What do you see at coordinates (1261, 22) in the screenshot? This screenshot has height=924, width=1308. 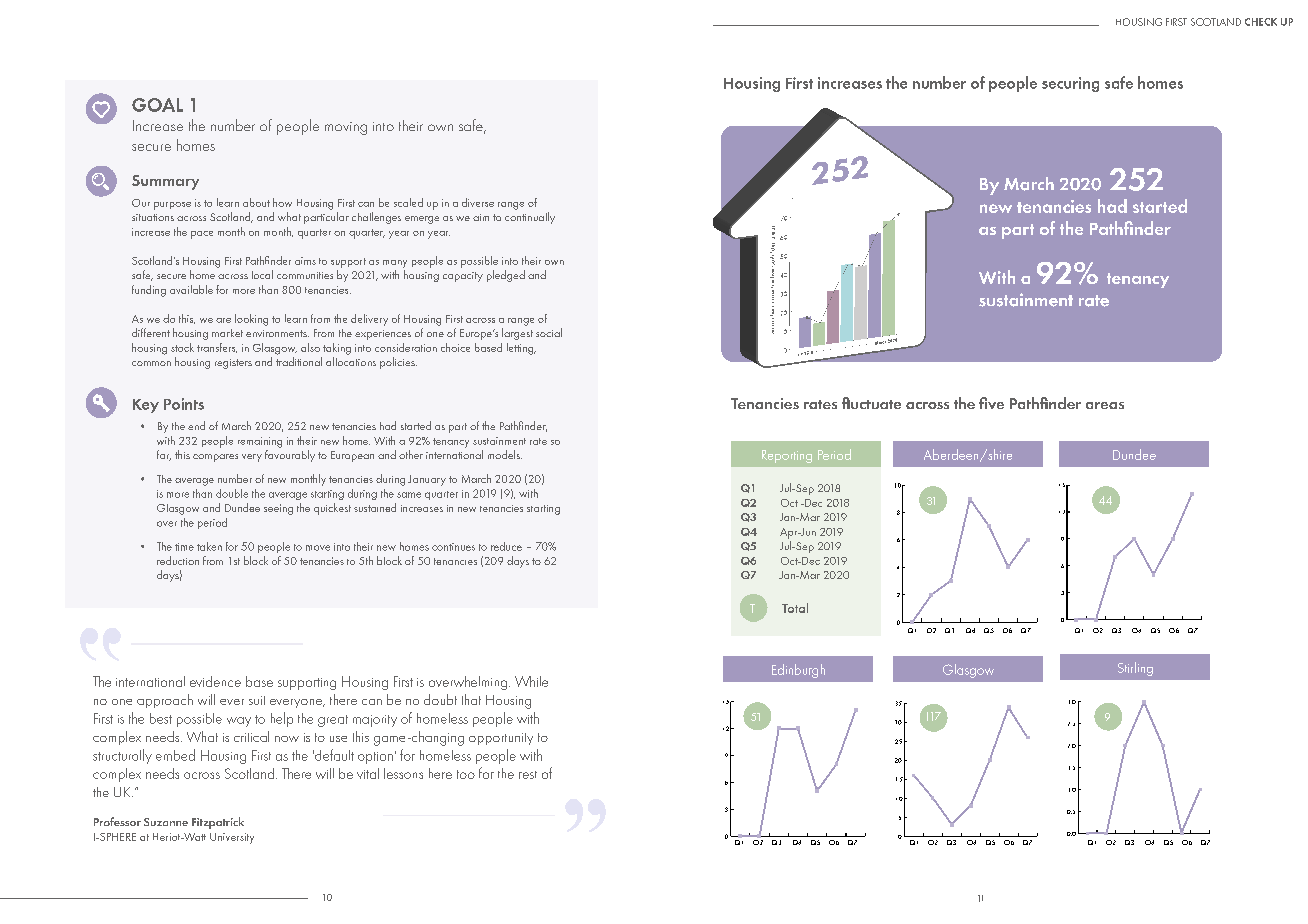 I see `CHECK` at bounding box center [1261, 22].
